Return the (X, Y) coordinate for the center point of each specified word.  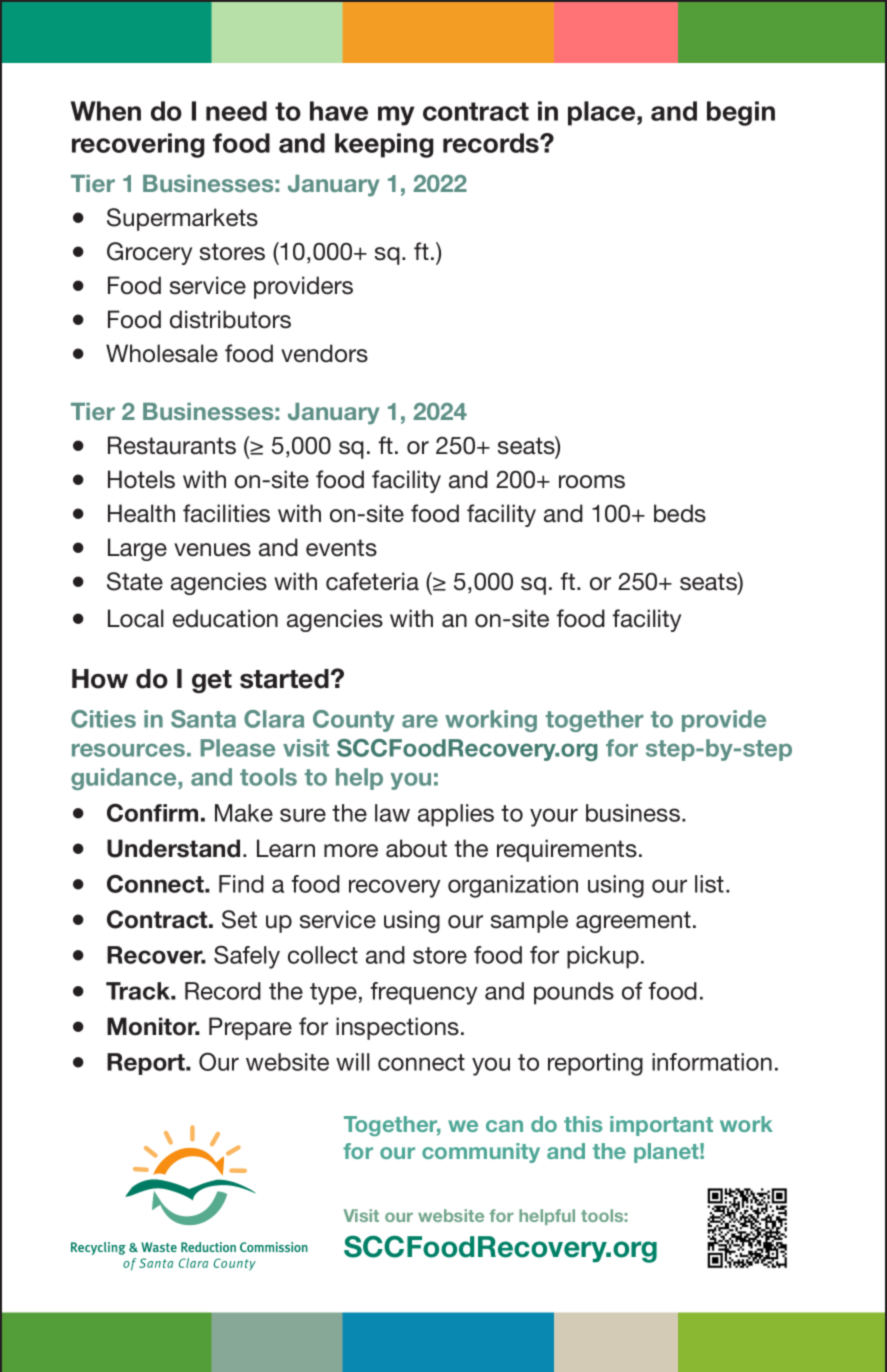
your (554, 817)
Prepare (250, 1028)
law (392, 813)
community (481, 1153)
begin (741, 113)
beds (680, 513)
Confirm (152, 812)
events (341, 548)
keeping (384, 145)
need (236, 111)
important (661, 1126)
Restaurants (172, 445)
